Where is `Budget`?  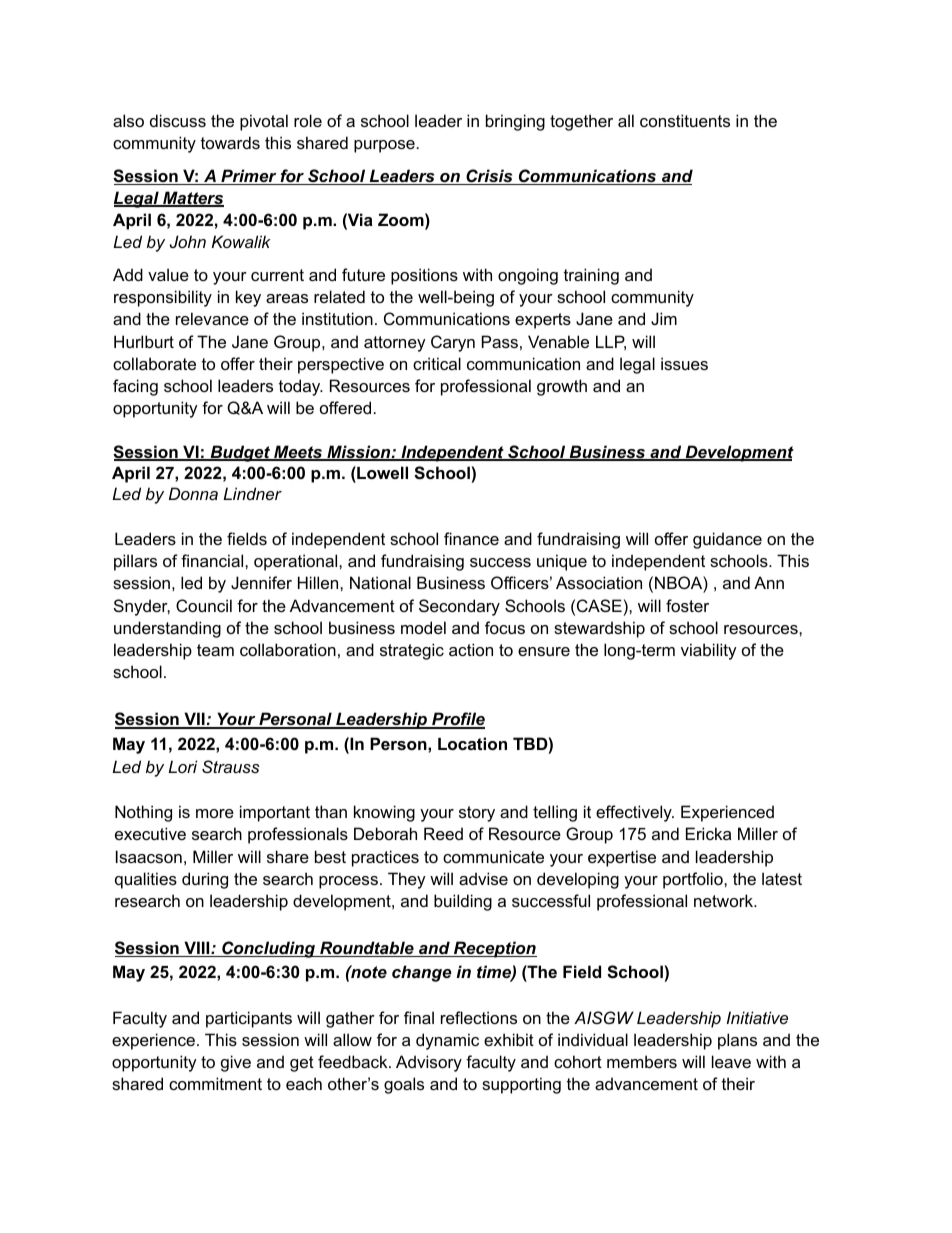
Budget is located at coordinates (240, 453).
